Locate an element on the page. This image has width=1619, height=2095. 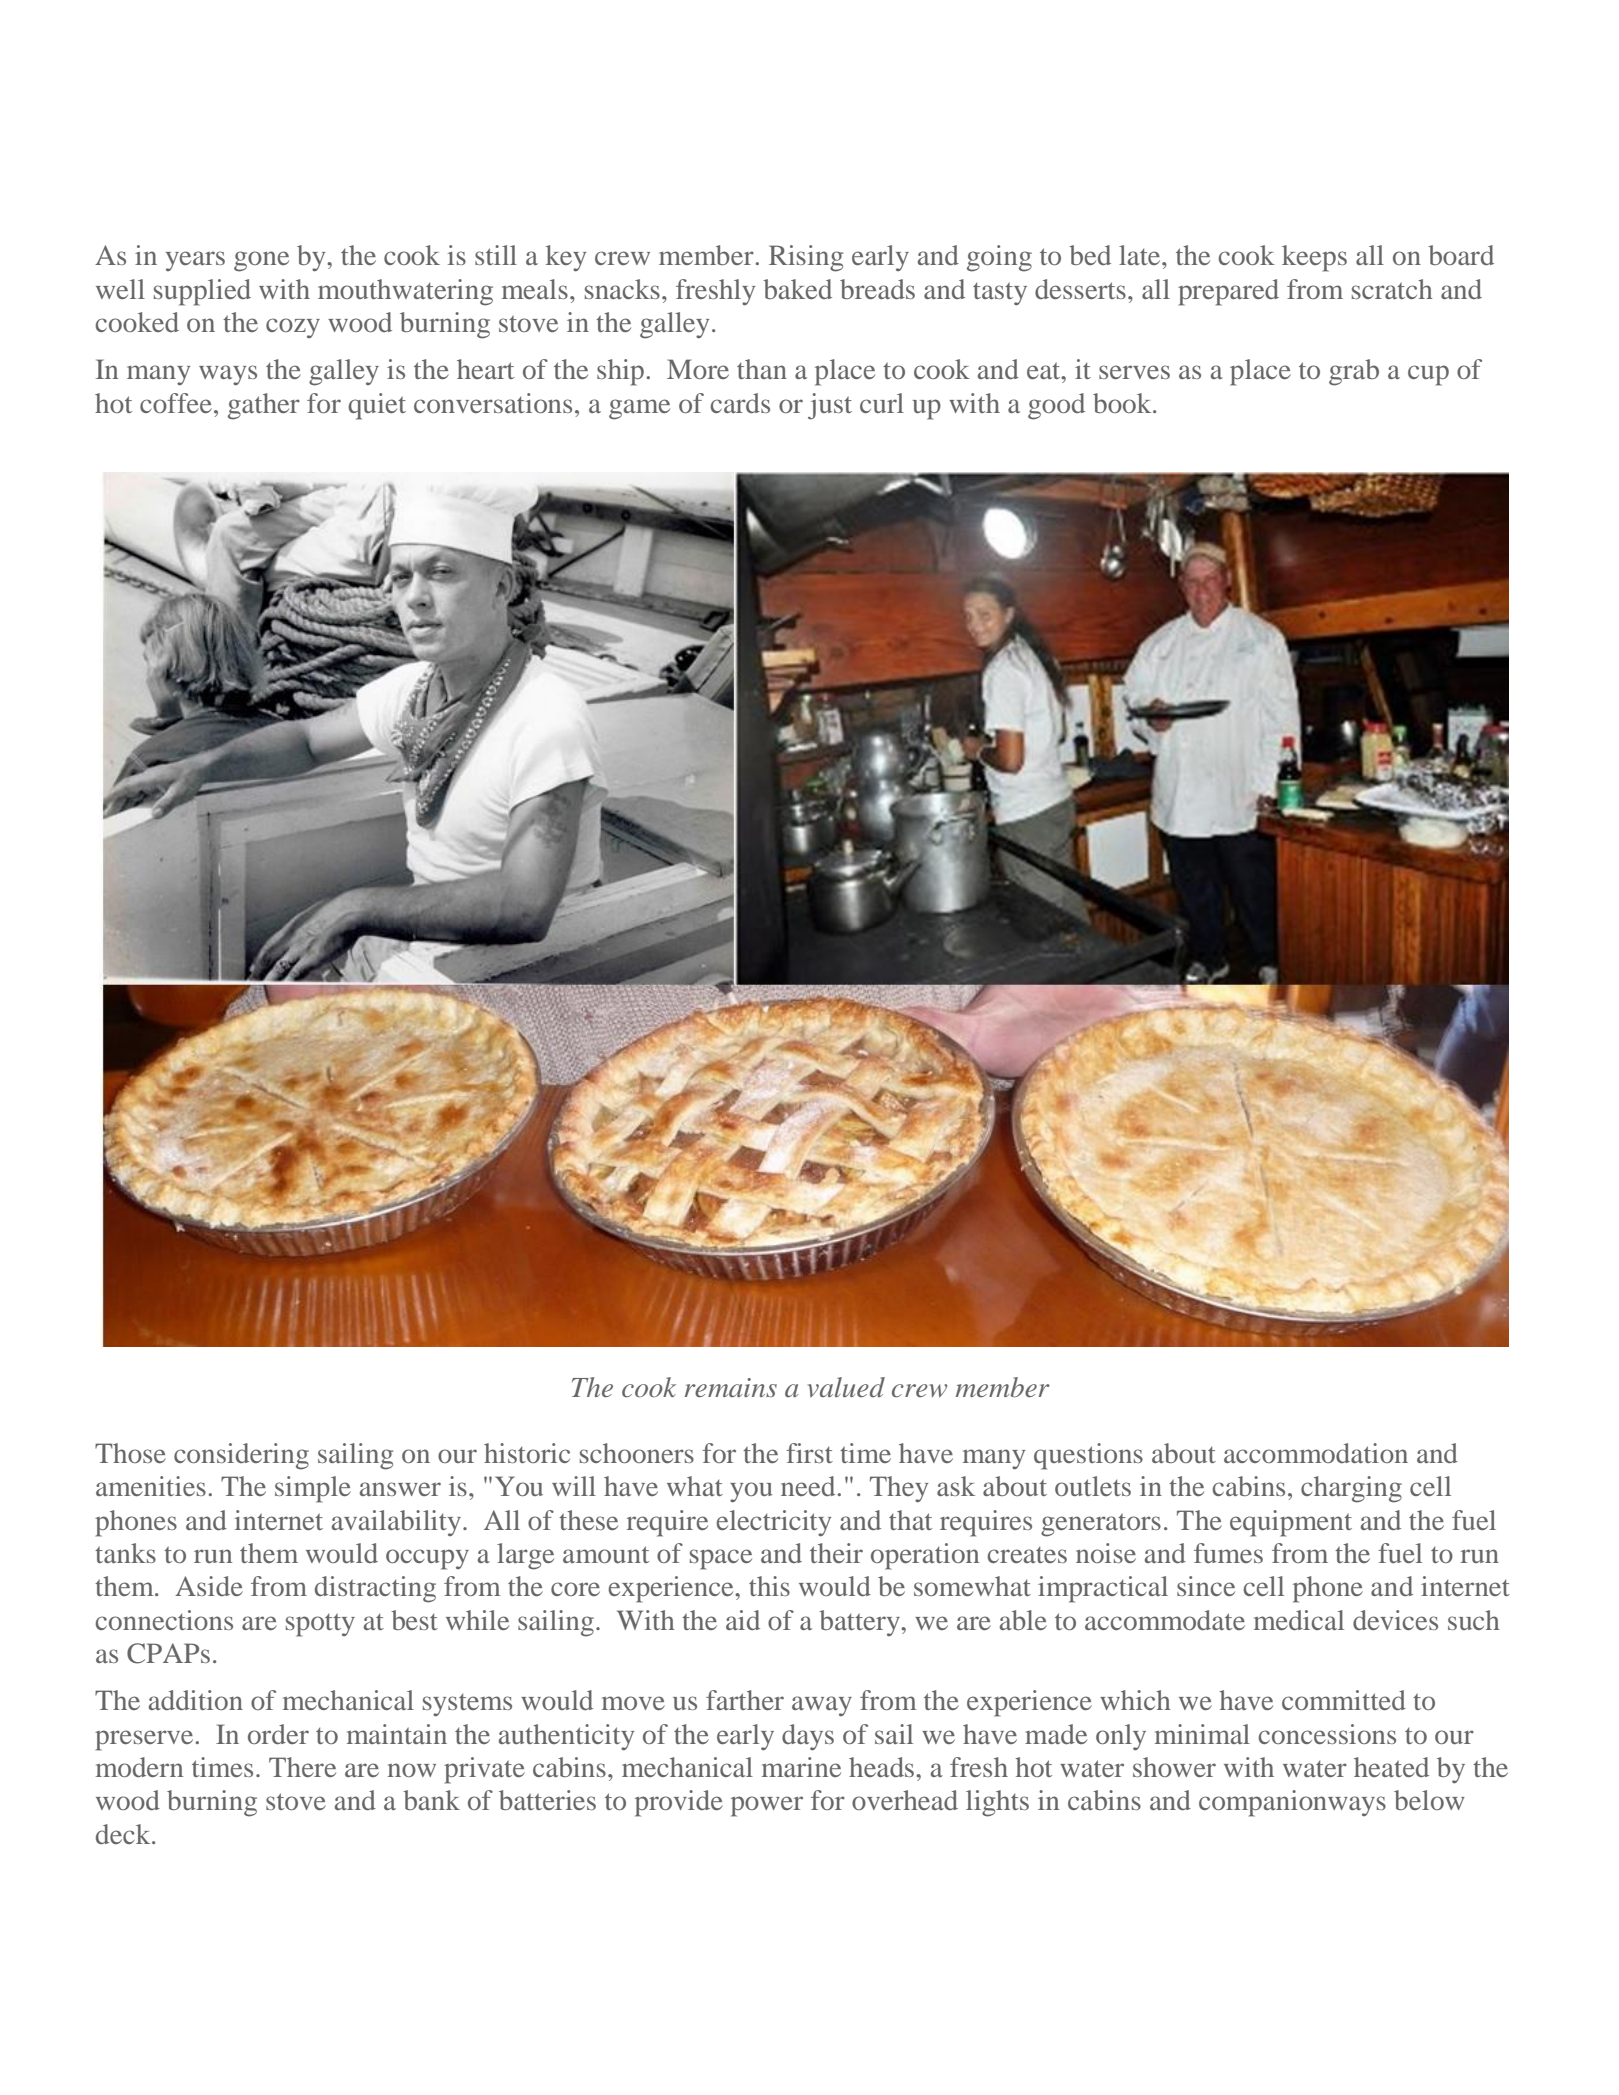
There is located at coordinates (302, 1767).
